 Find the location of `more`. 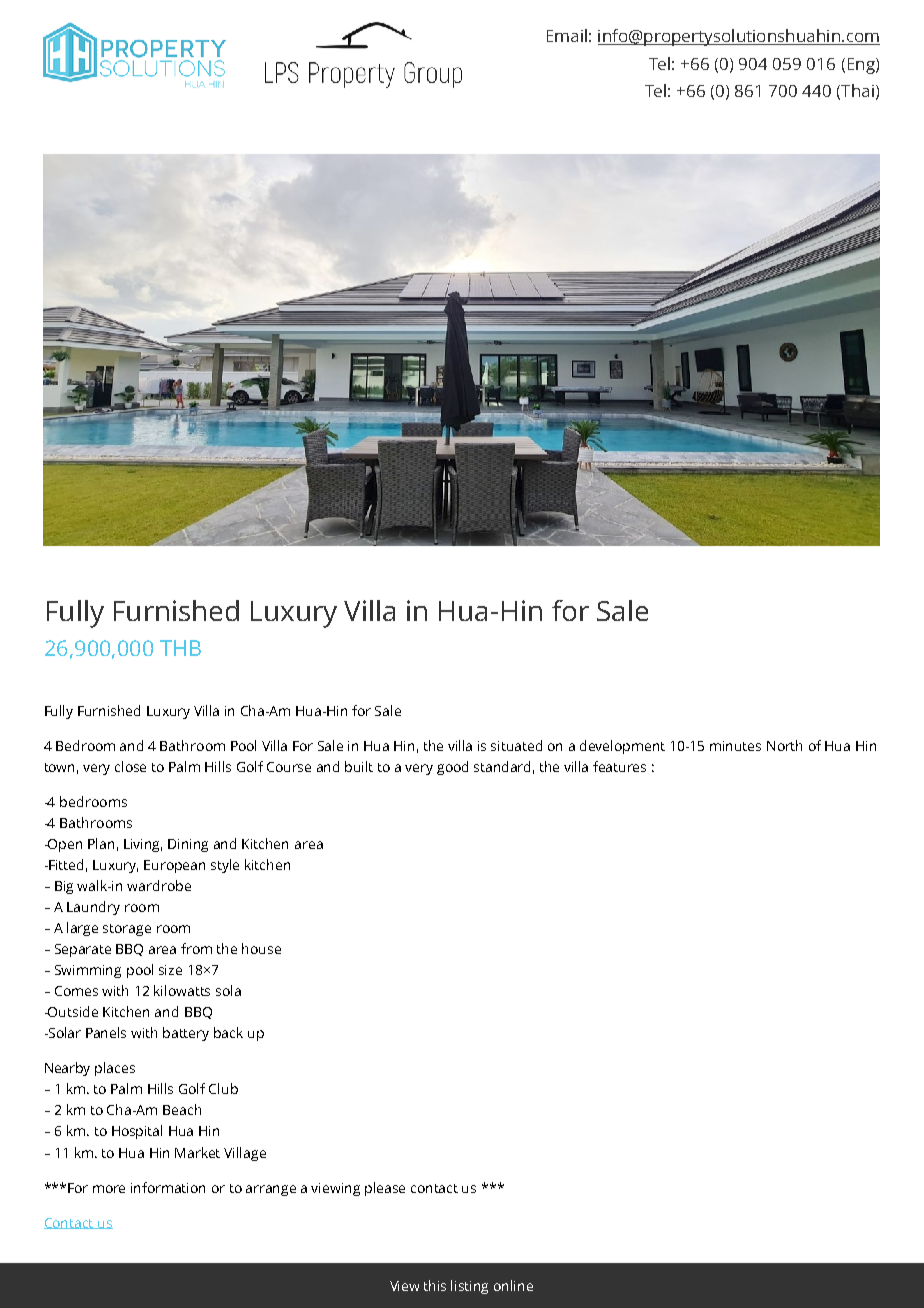

more is located at coordinates (109, 1189).
